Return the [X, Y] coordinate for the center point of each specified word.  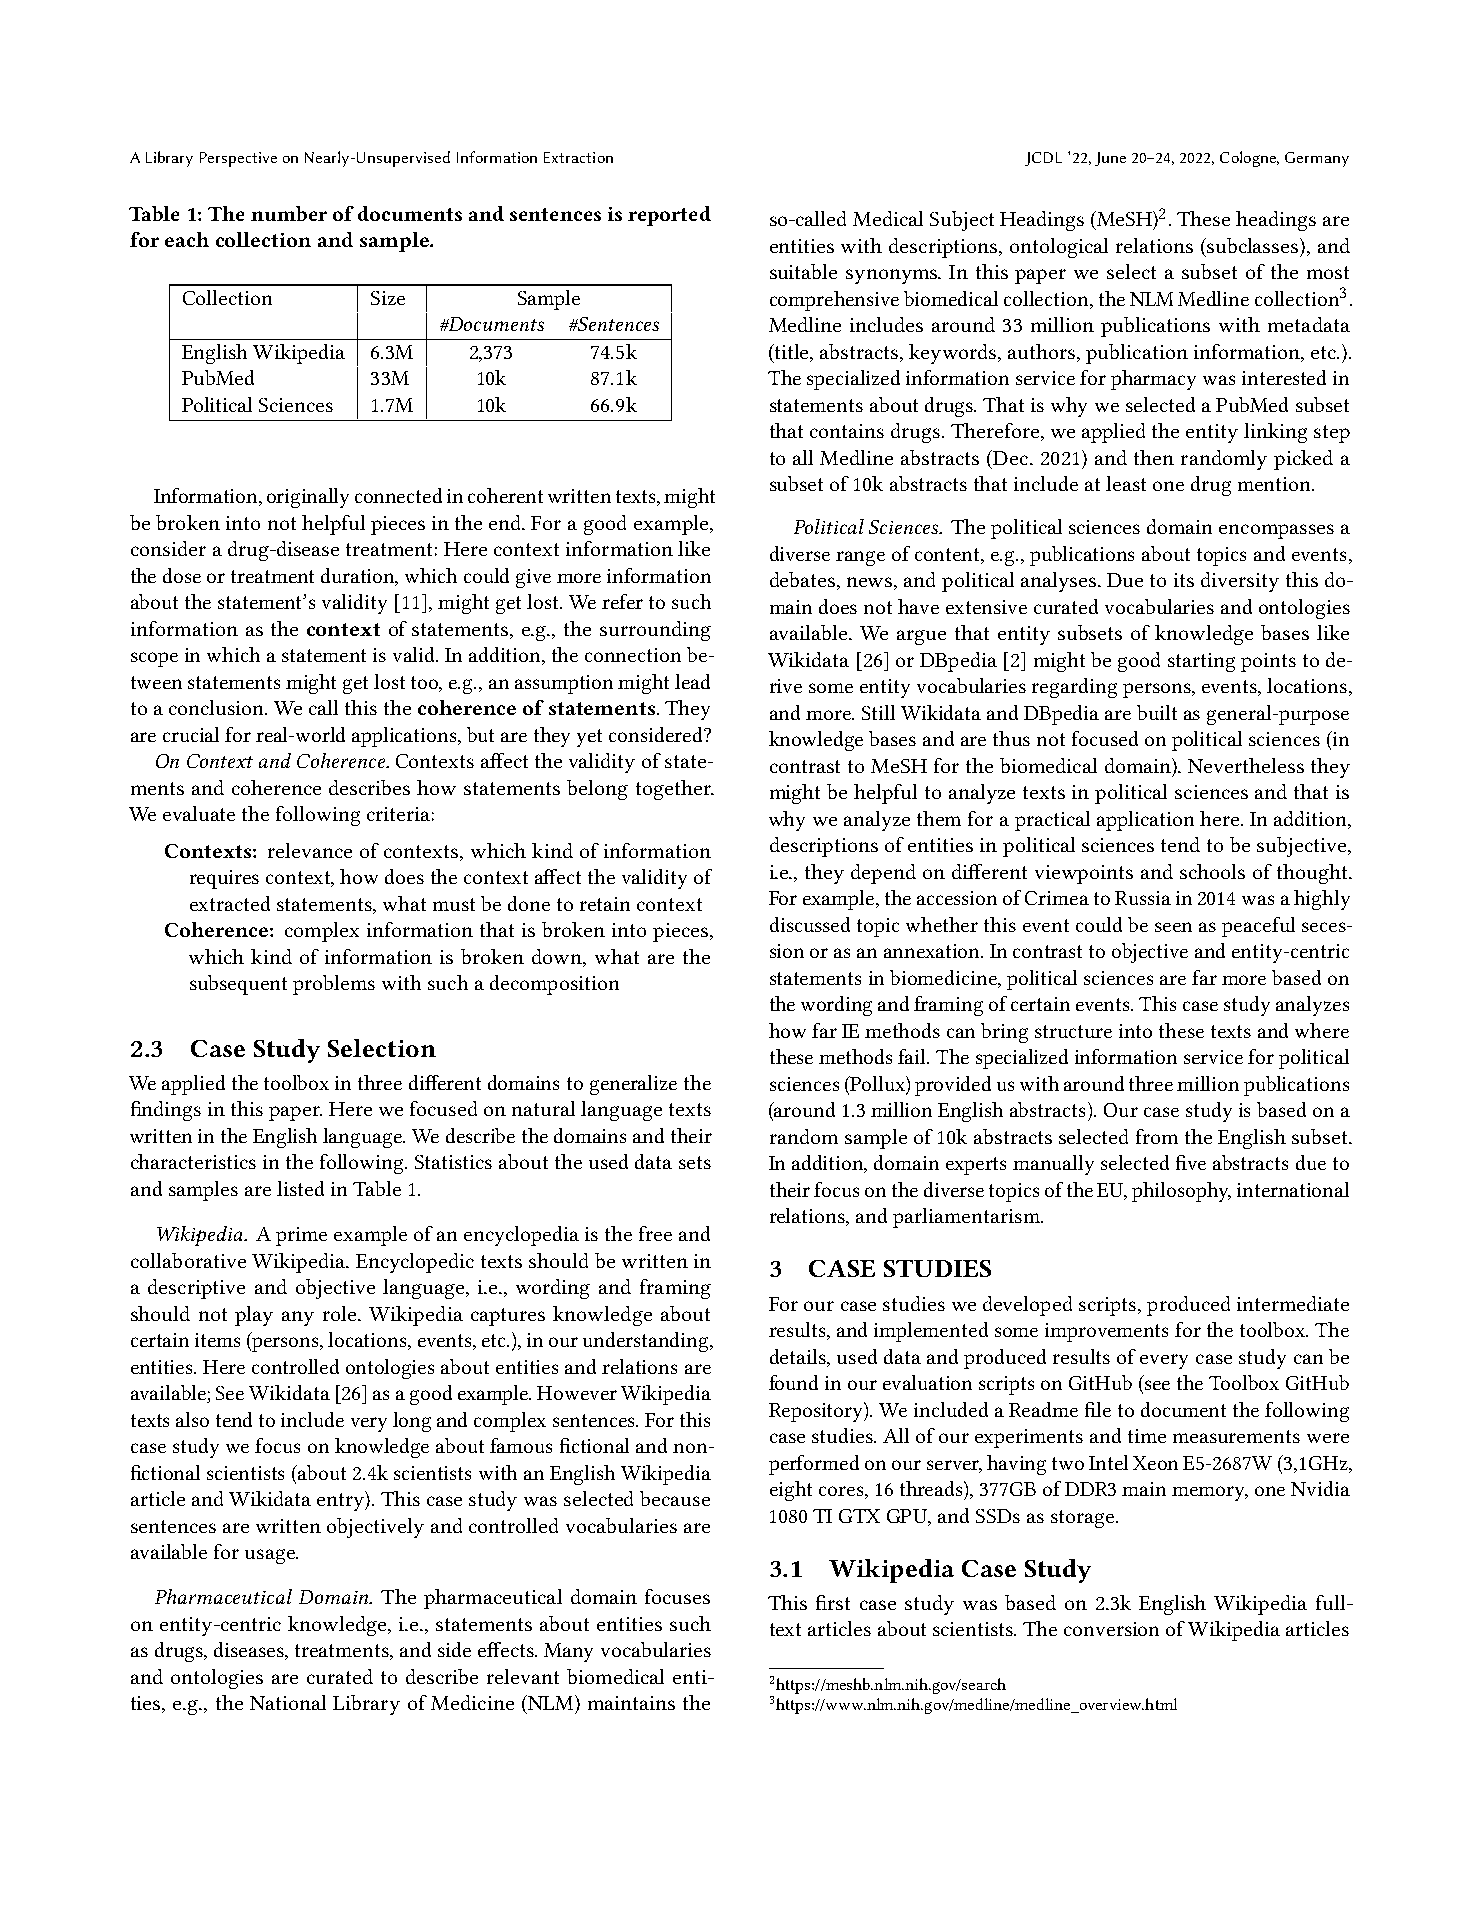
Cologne [1249, 159]
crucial [191, 734]
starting [1201, 662]
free [655, 1233]
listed [300, 1188]
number [289, 213]
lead [692, 681]
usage [271, 1556]
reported [669, 216]
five [1191, 1162]
